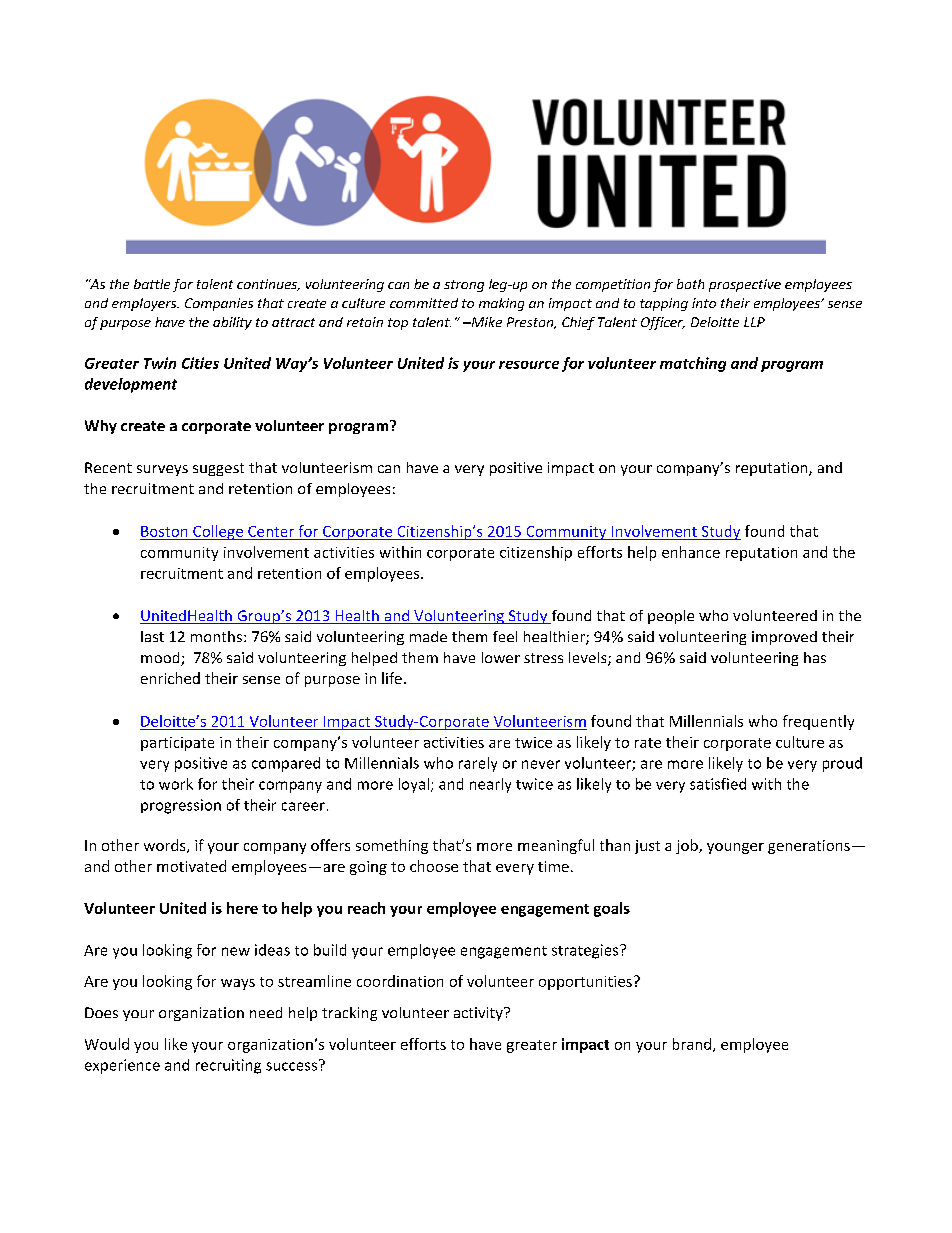 Image resolution: width=952 pixels, height=1233 pixels. What do you see at coordinates (692, 1044) in the screenshot?
I see `brand` at bounding box center [692, 1044].
